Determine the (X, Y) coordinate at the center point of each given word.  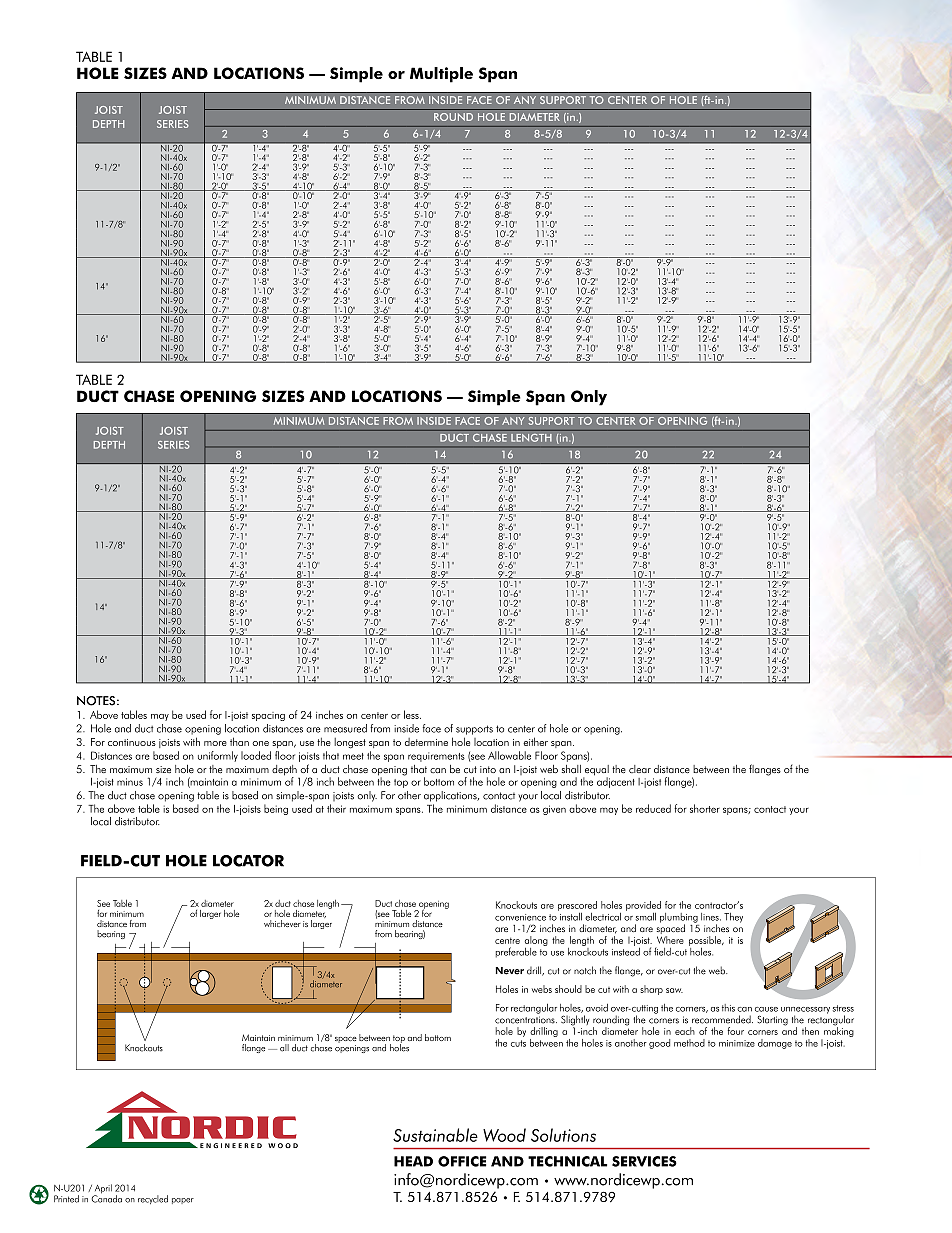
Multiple (441, 75)
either (535, 741)
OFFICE (462, 1161)
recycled (153, 1199)
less (412, 714)
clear (640, 769)
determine (426, 742)
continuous (132, 742)
